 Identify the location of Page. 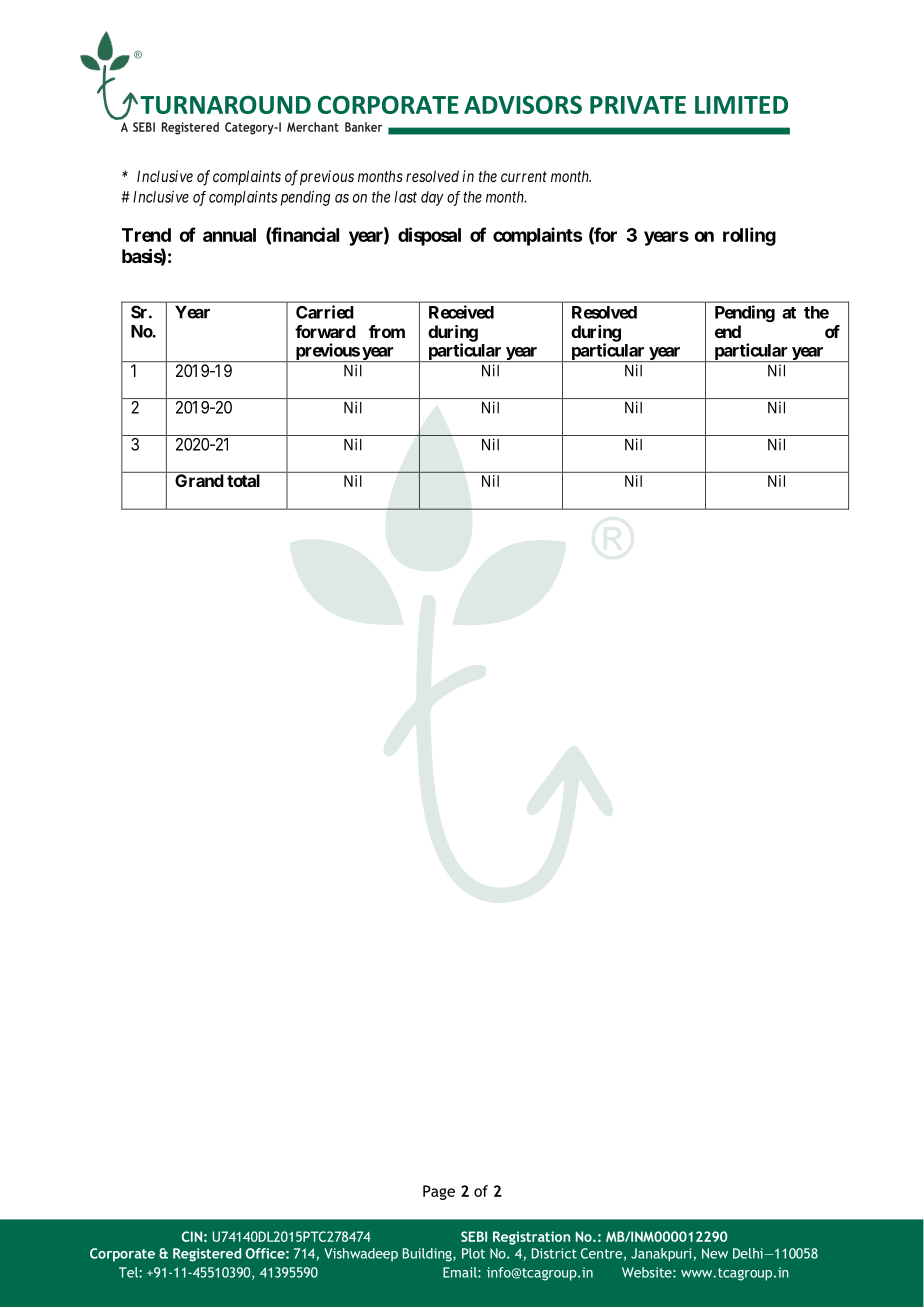
(439, 1192).
